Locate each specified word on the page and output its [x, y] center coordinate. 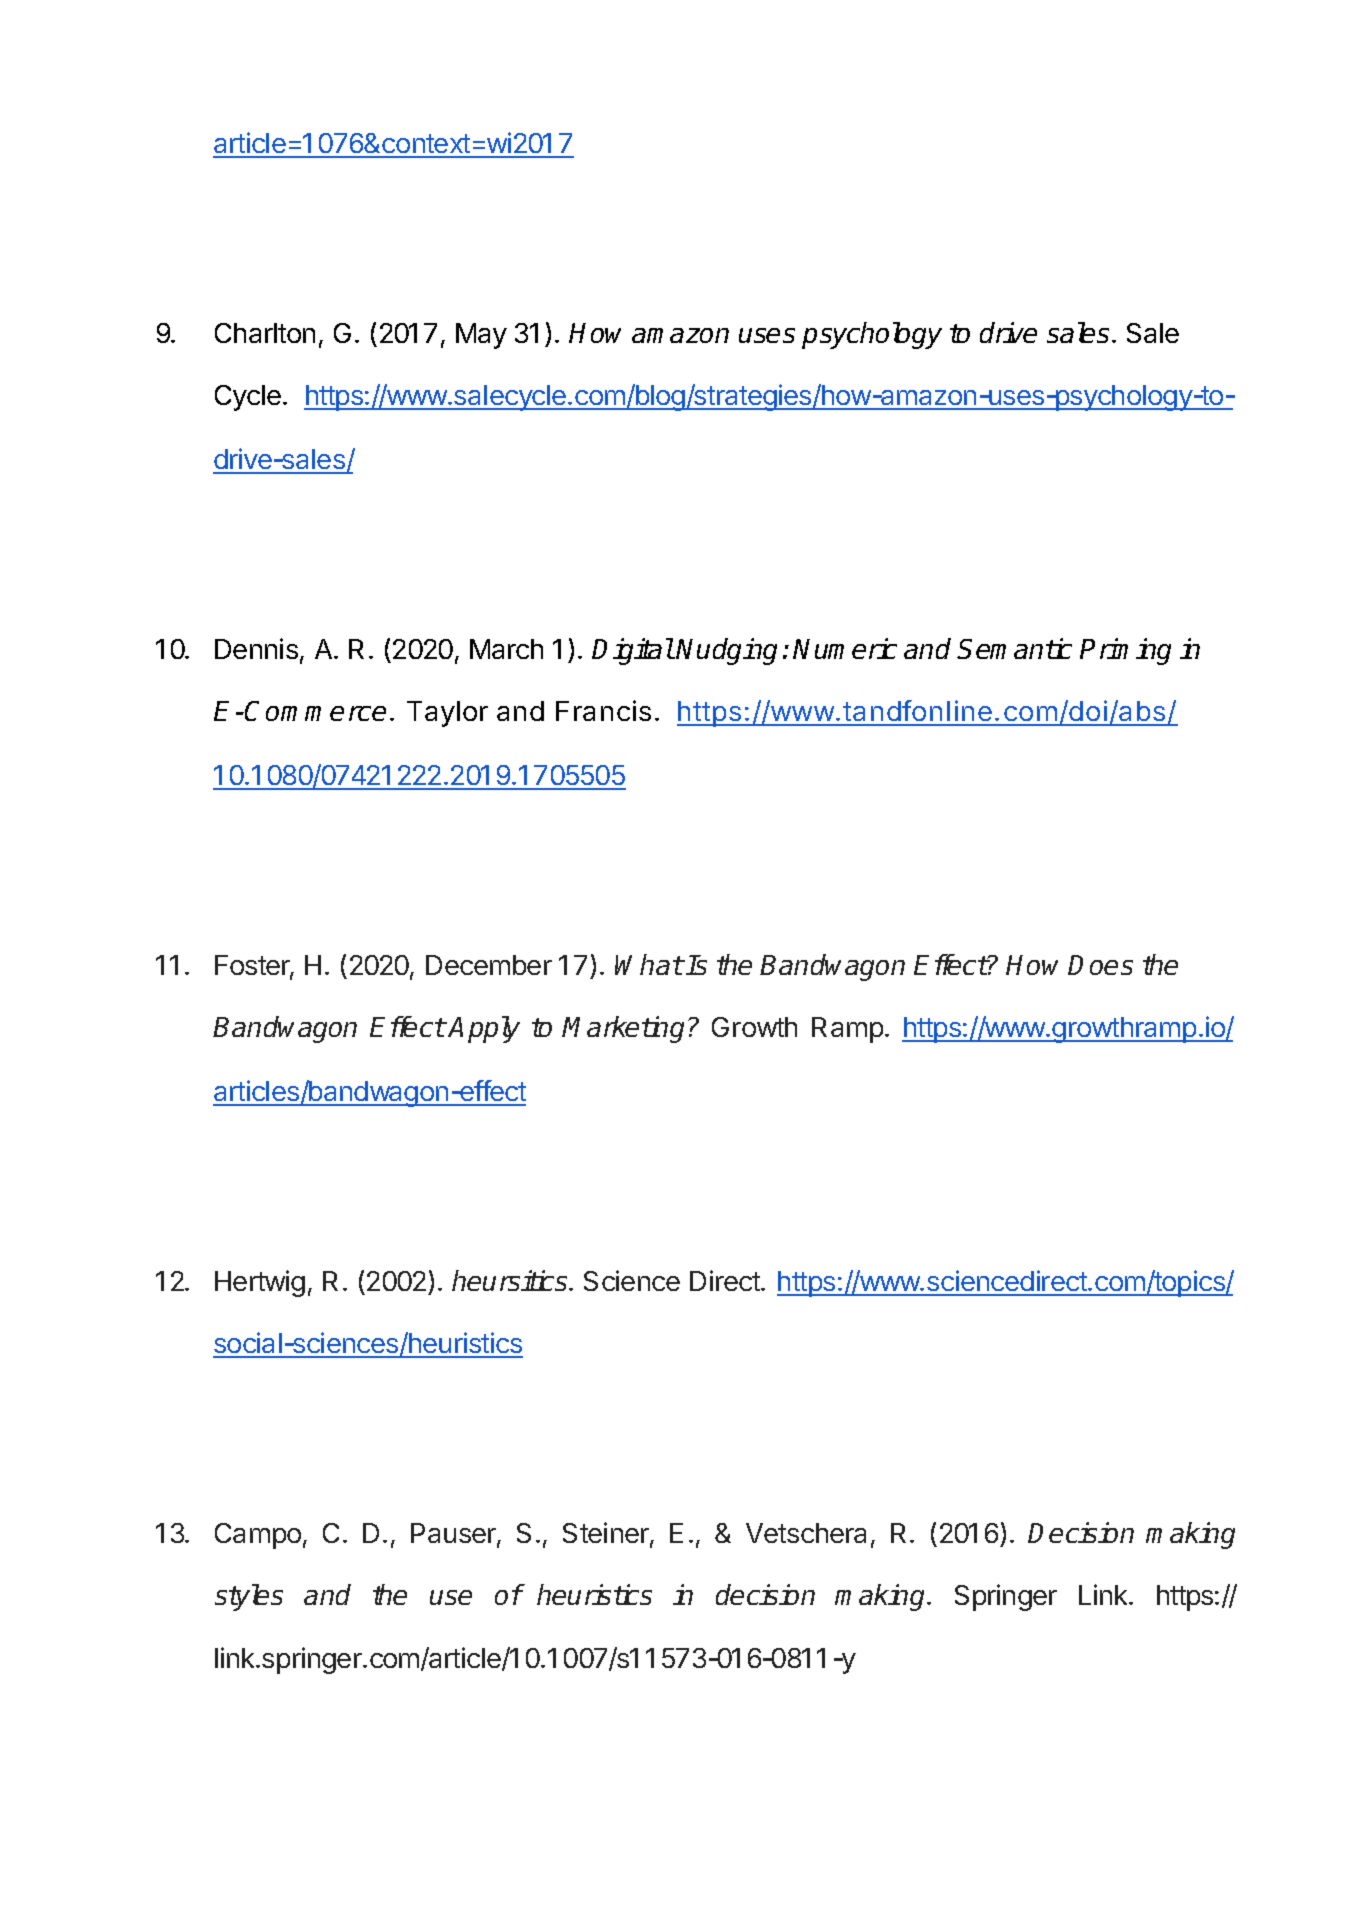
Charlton [265, 333]
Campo [258, 1536]
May [481, 336]
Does [1100, 965]
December [489, 965]
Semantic [1014, 648]
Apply [484, 1029]
